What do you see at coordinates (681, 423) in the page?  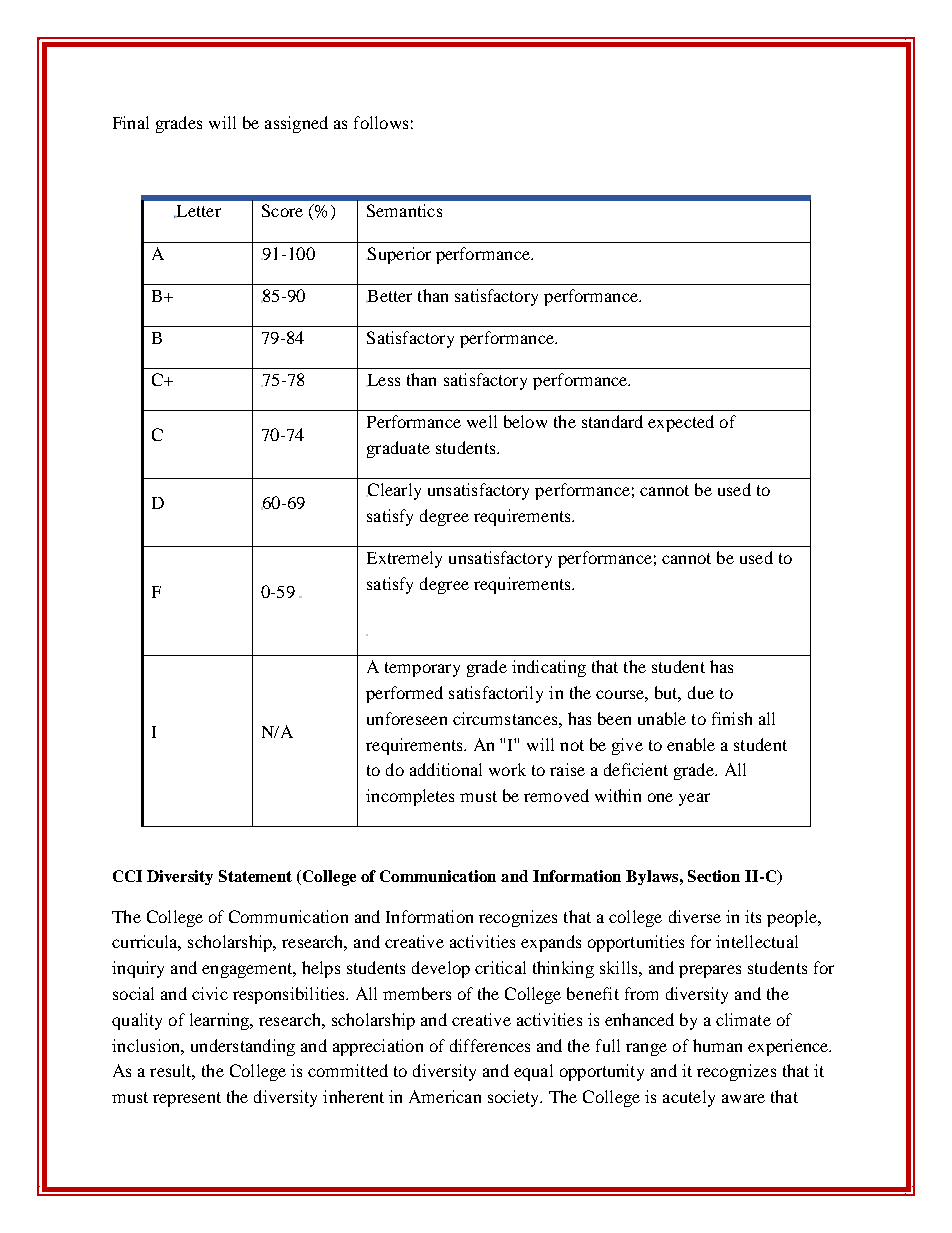 I see `expected` at bounding box center [681, 423].
